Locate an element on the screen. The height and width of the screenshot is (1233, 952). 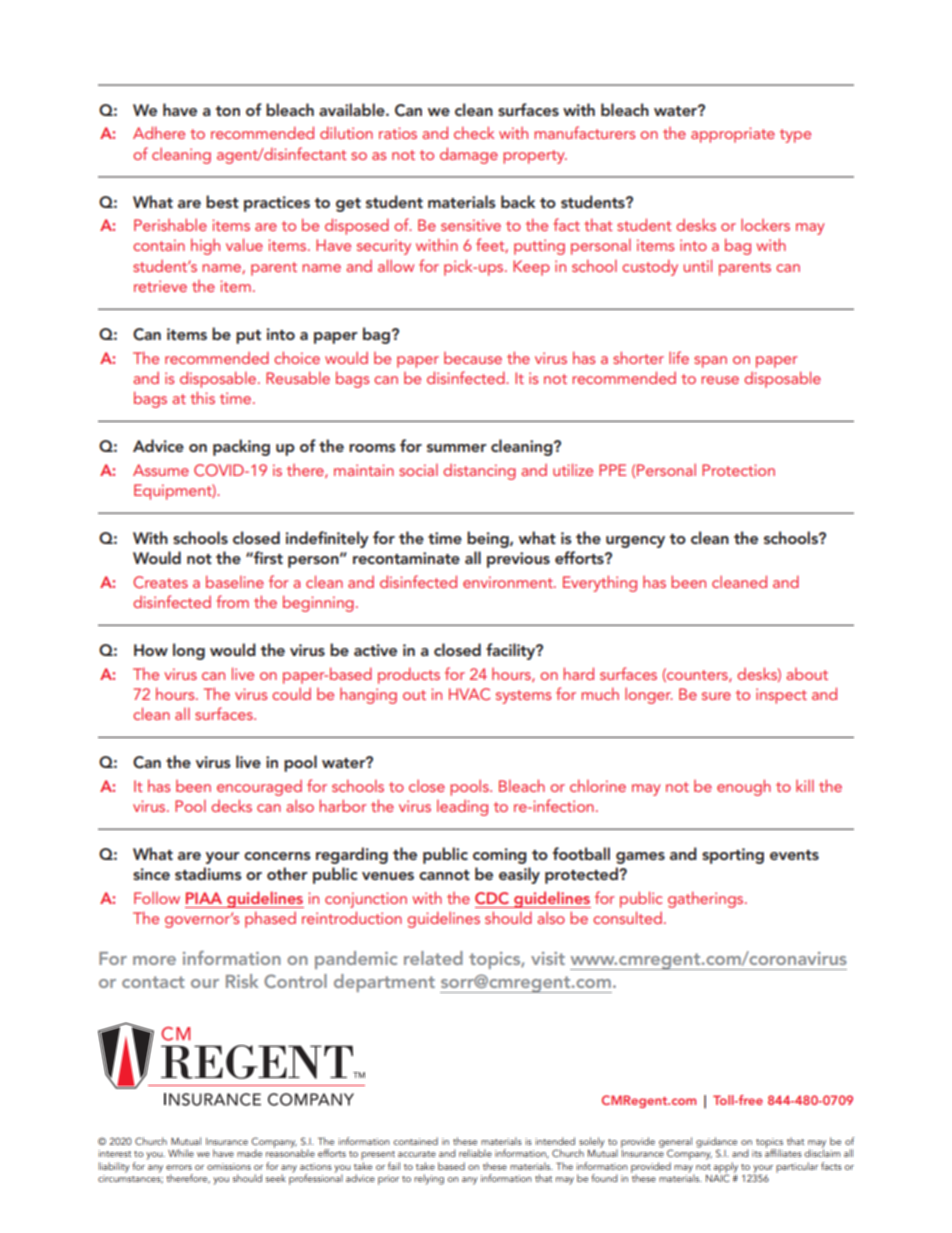
While is located at coordinates (181, 1153).
